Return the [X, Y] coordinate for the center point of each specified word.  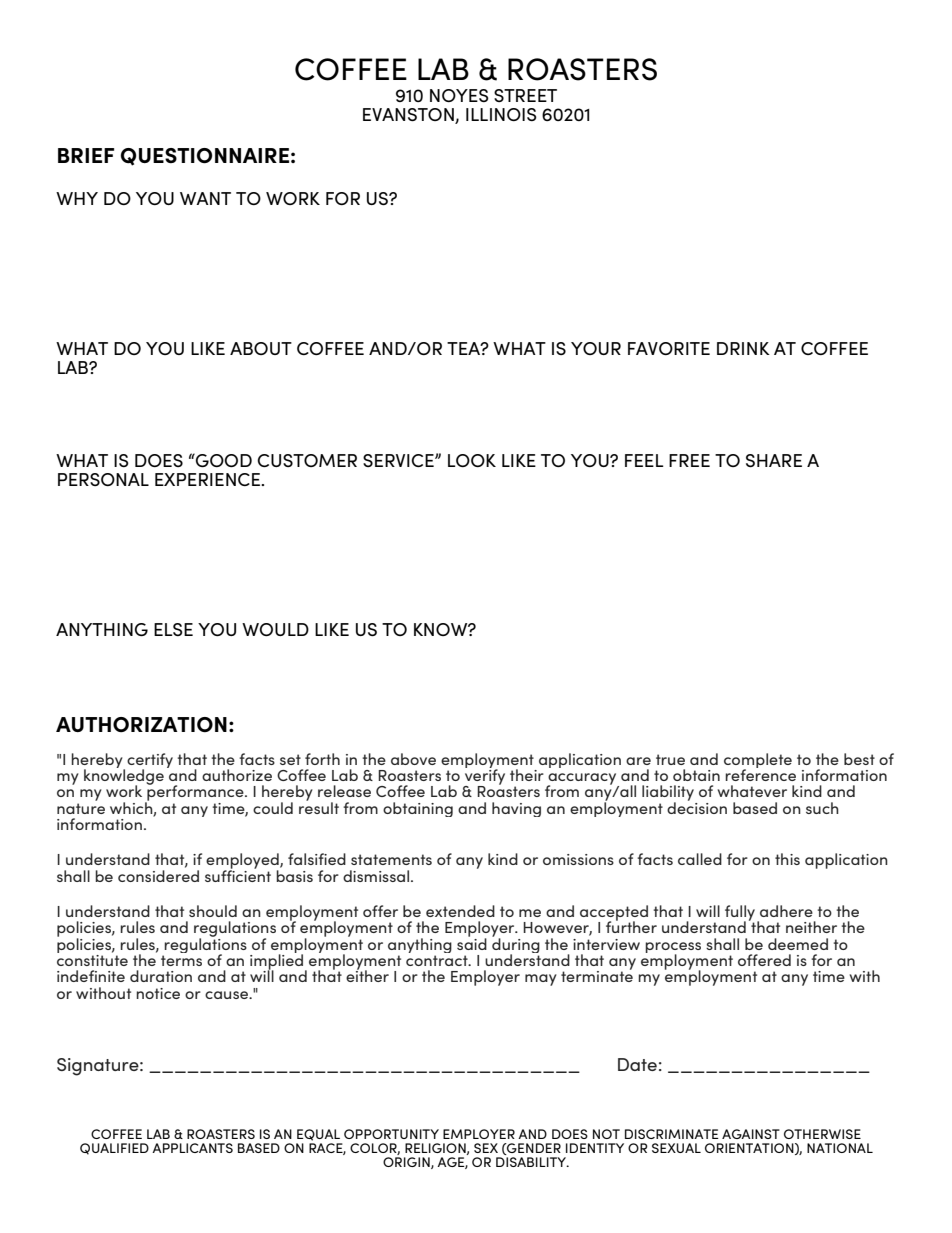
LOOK [472, 460]
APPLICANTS [192, 1148]
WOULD [275, 629]
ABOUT [261, 348]
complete [758, 762]
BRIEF [86, 155]
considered [158, 876]
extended [460, 911]
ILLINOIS [501, 114]
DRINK [743, 348]
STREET [525, 95]
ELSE [173, 629]
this [787, 859]
